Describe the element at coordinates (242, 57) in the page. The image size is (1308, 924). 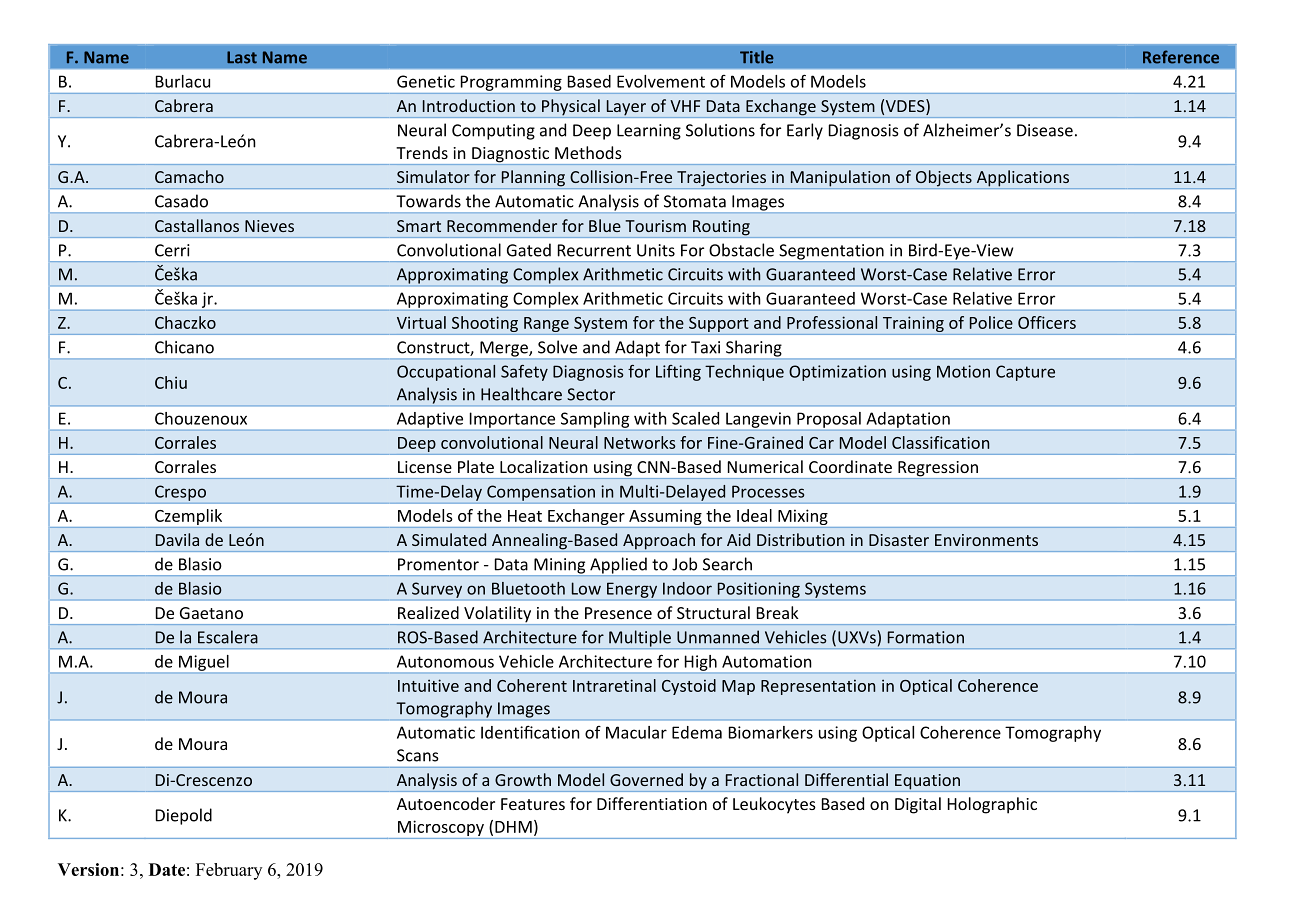
I see `Last` at that location.
